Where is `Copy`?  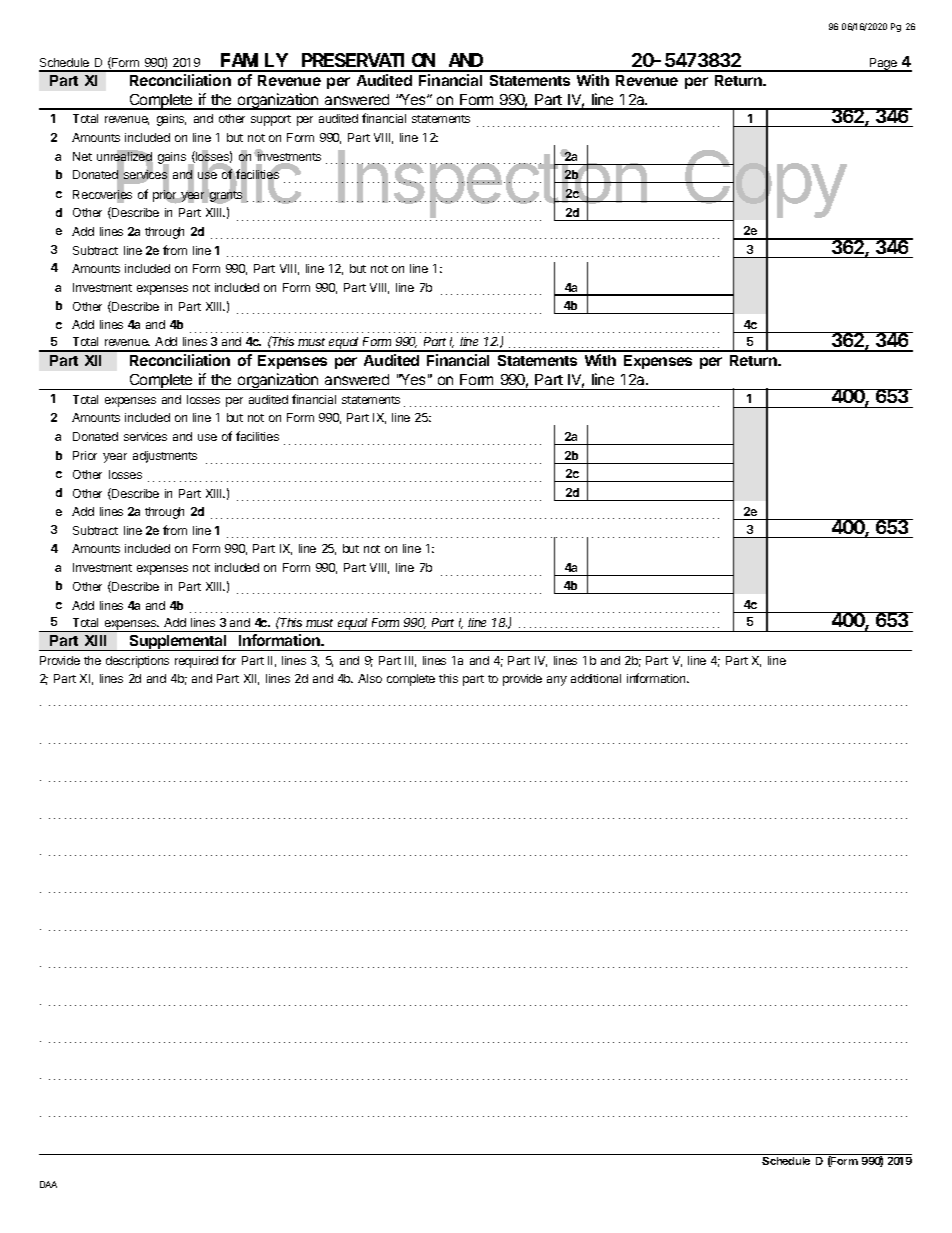 Copy is located at coordinates (764, 184).
